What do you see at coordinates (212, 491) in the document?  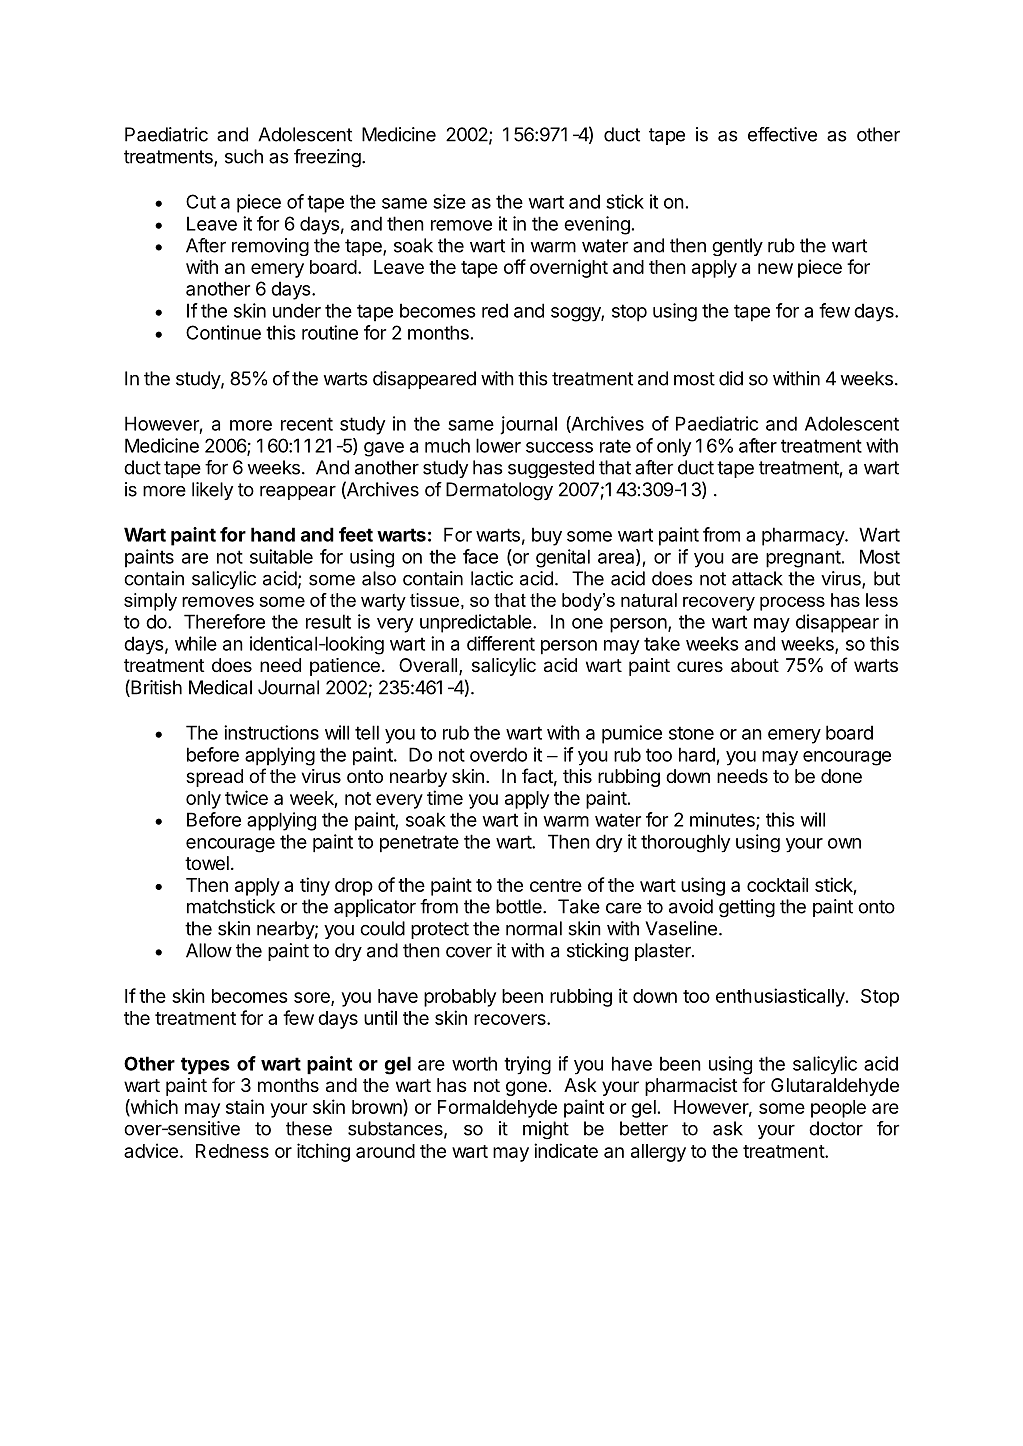 I see `likely` at bounding box center [212, 491].
